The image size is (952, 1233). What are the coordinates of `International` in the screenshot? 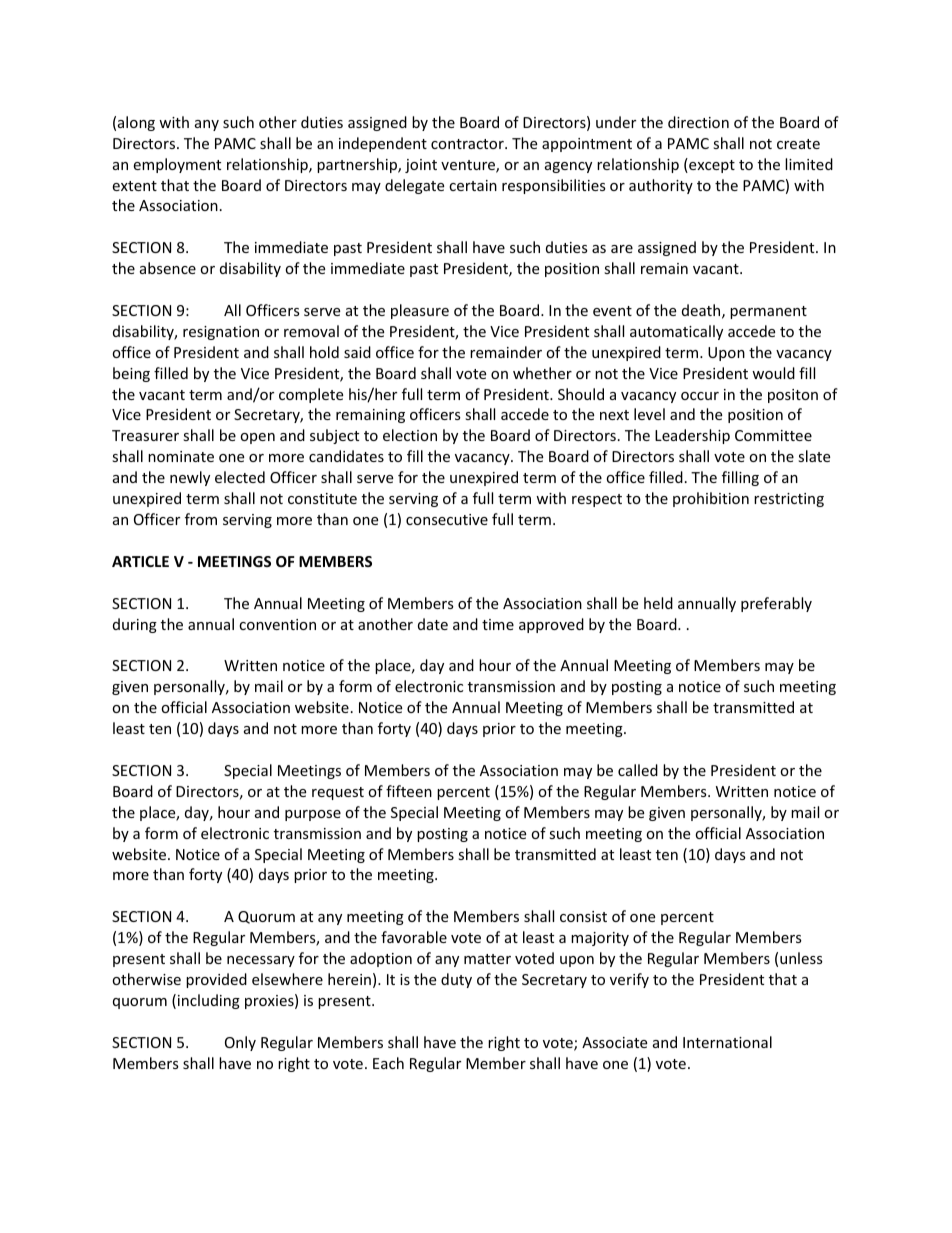 It's located at (727, 1042).
